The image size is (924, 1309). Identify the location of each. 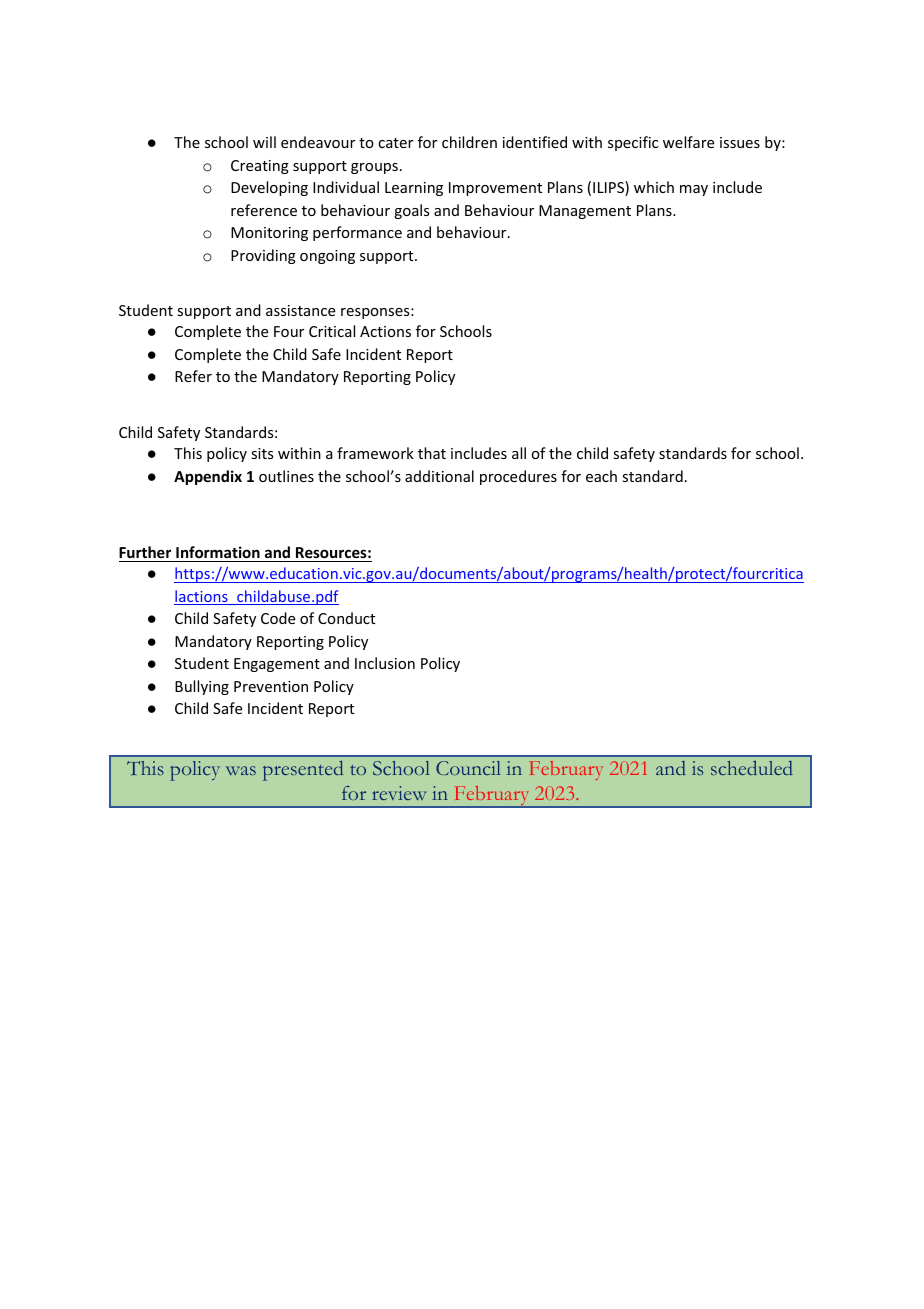
(601, 476).
